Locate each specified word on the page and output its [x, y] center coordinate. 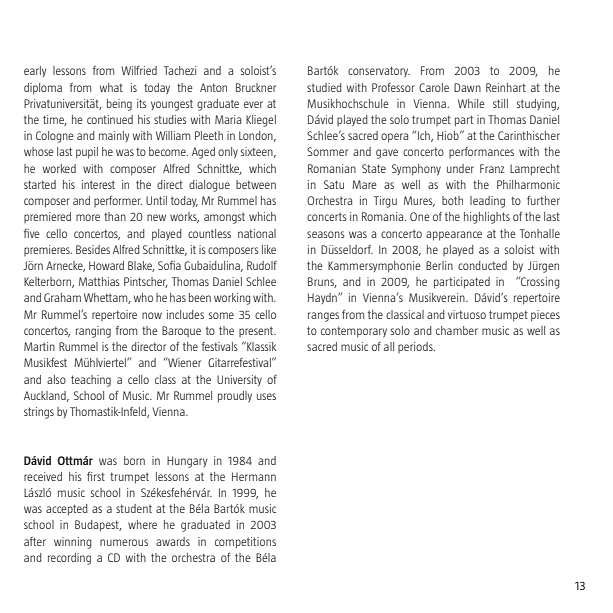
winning [73, 543]
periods [416, 347]
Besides [93, 249]
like [269, 249]
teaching [91, 381]
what [111, 87]
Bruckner [256, 87]
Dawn [467, 87]
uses [266, 396]
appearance [454, 236]
